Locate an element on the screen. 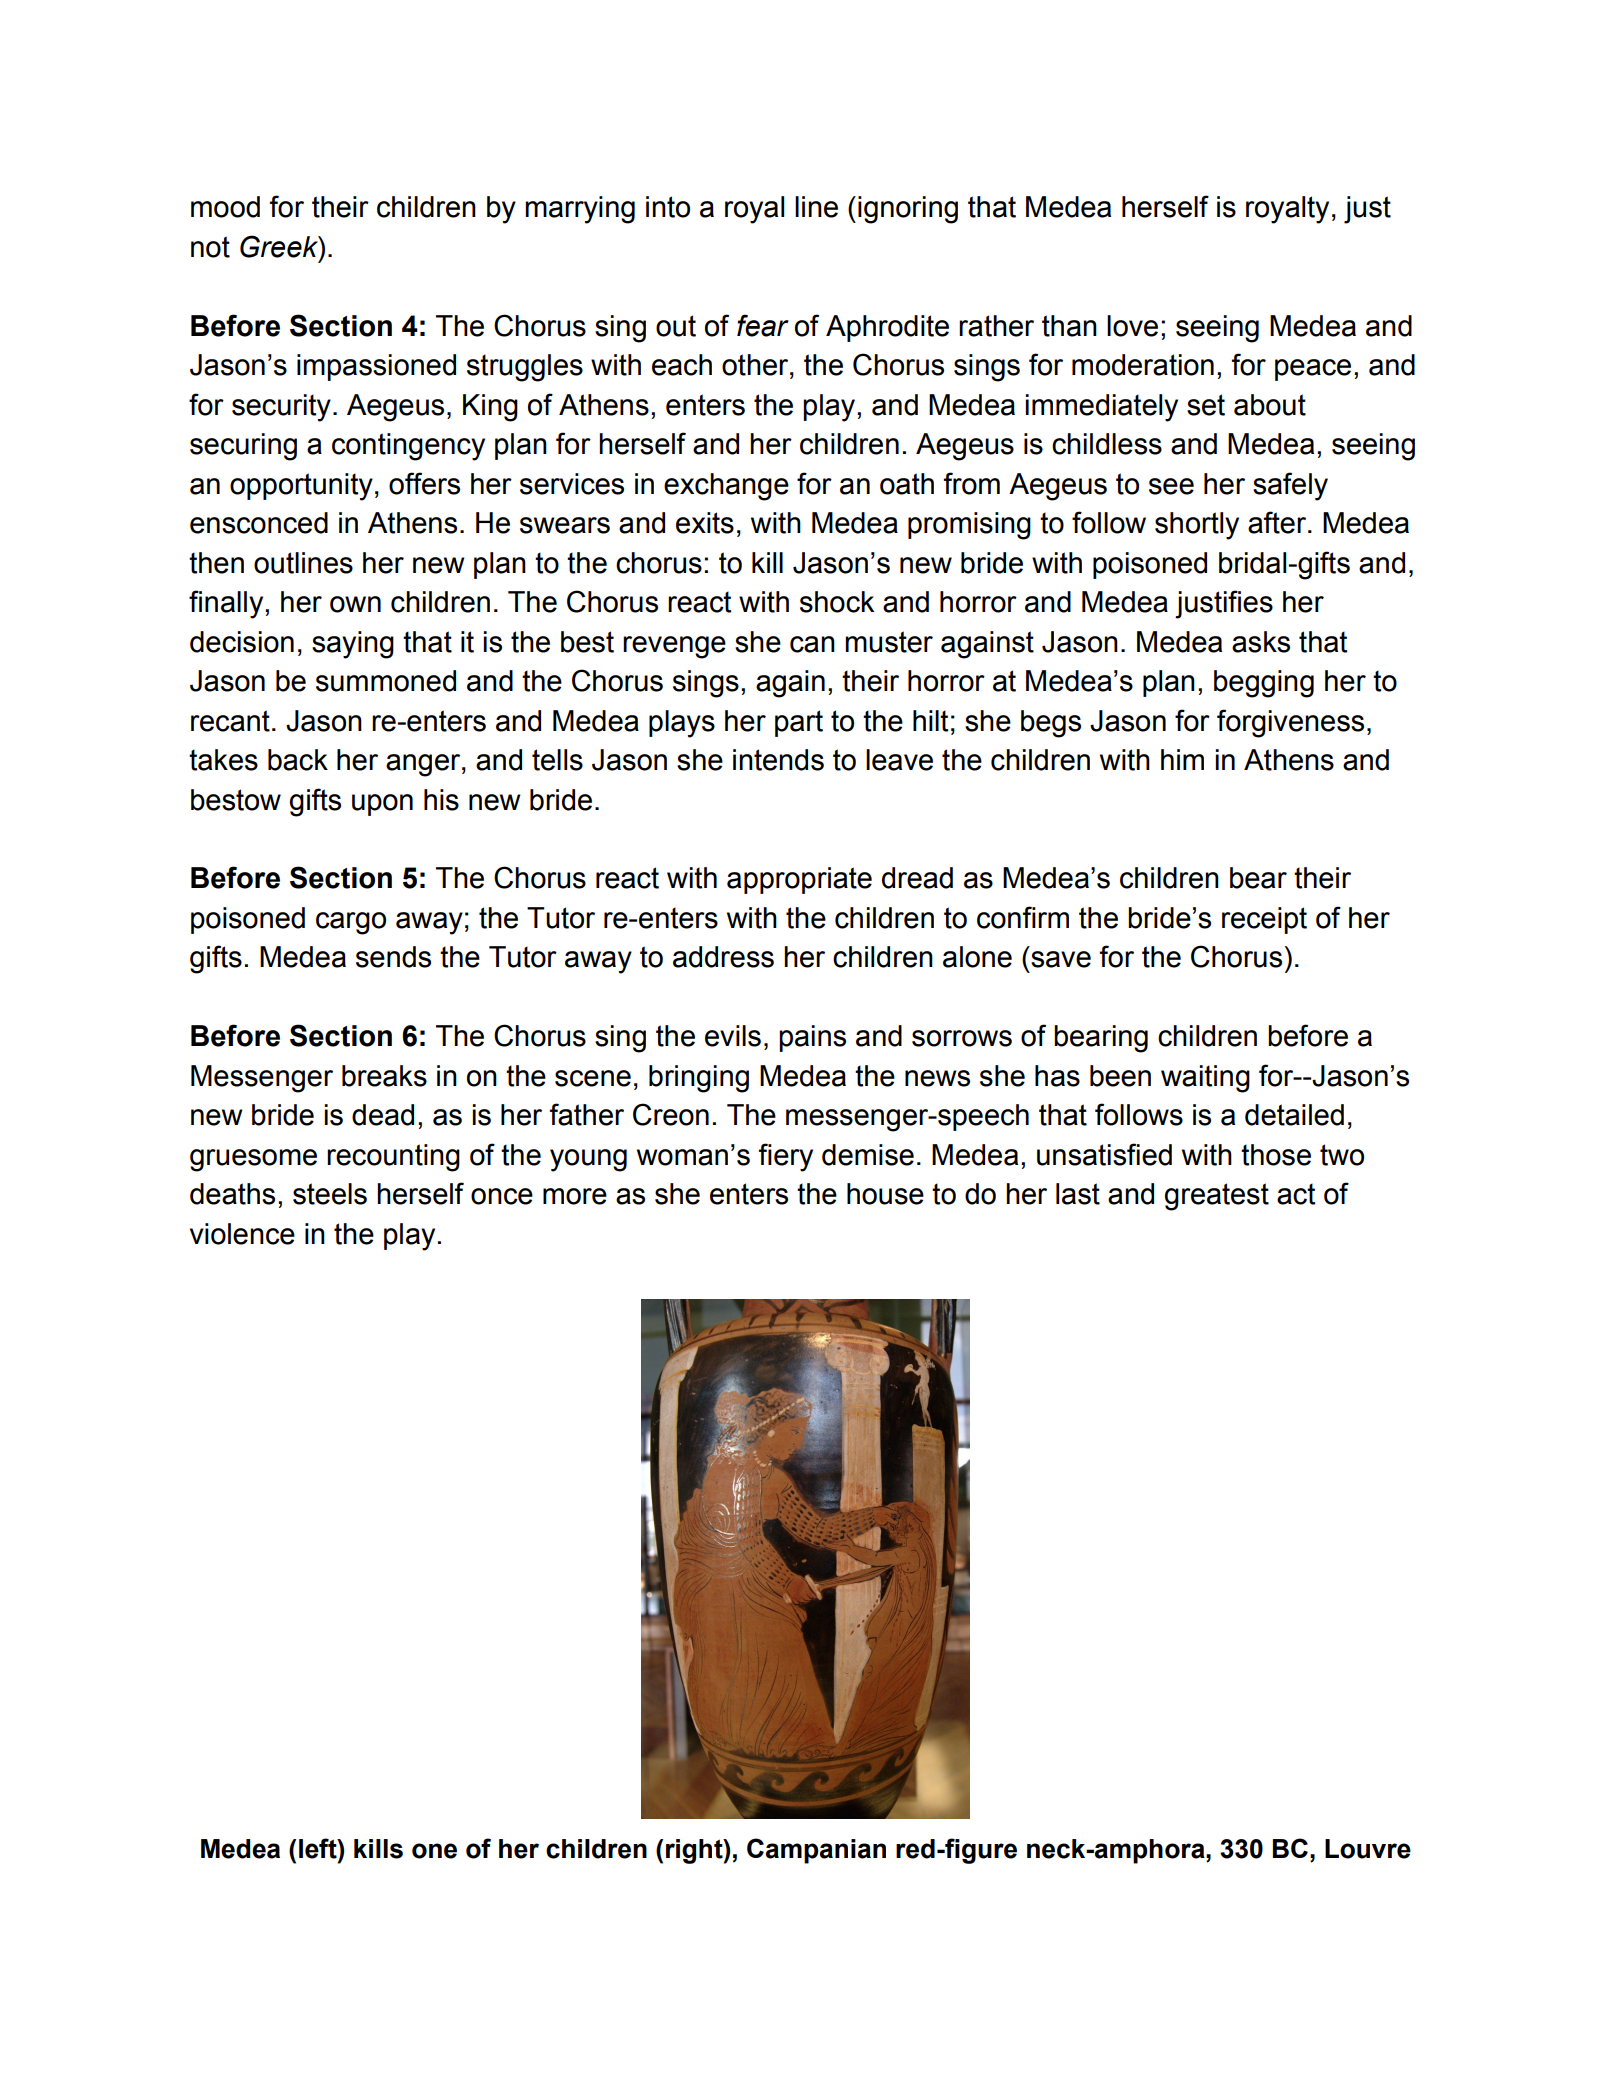 This screenshot has width=1611, height=2085. fear is located at coordinates (763, 325).
